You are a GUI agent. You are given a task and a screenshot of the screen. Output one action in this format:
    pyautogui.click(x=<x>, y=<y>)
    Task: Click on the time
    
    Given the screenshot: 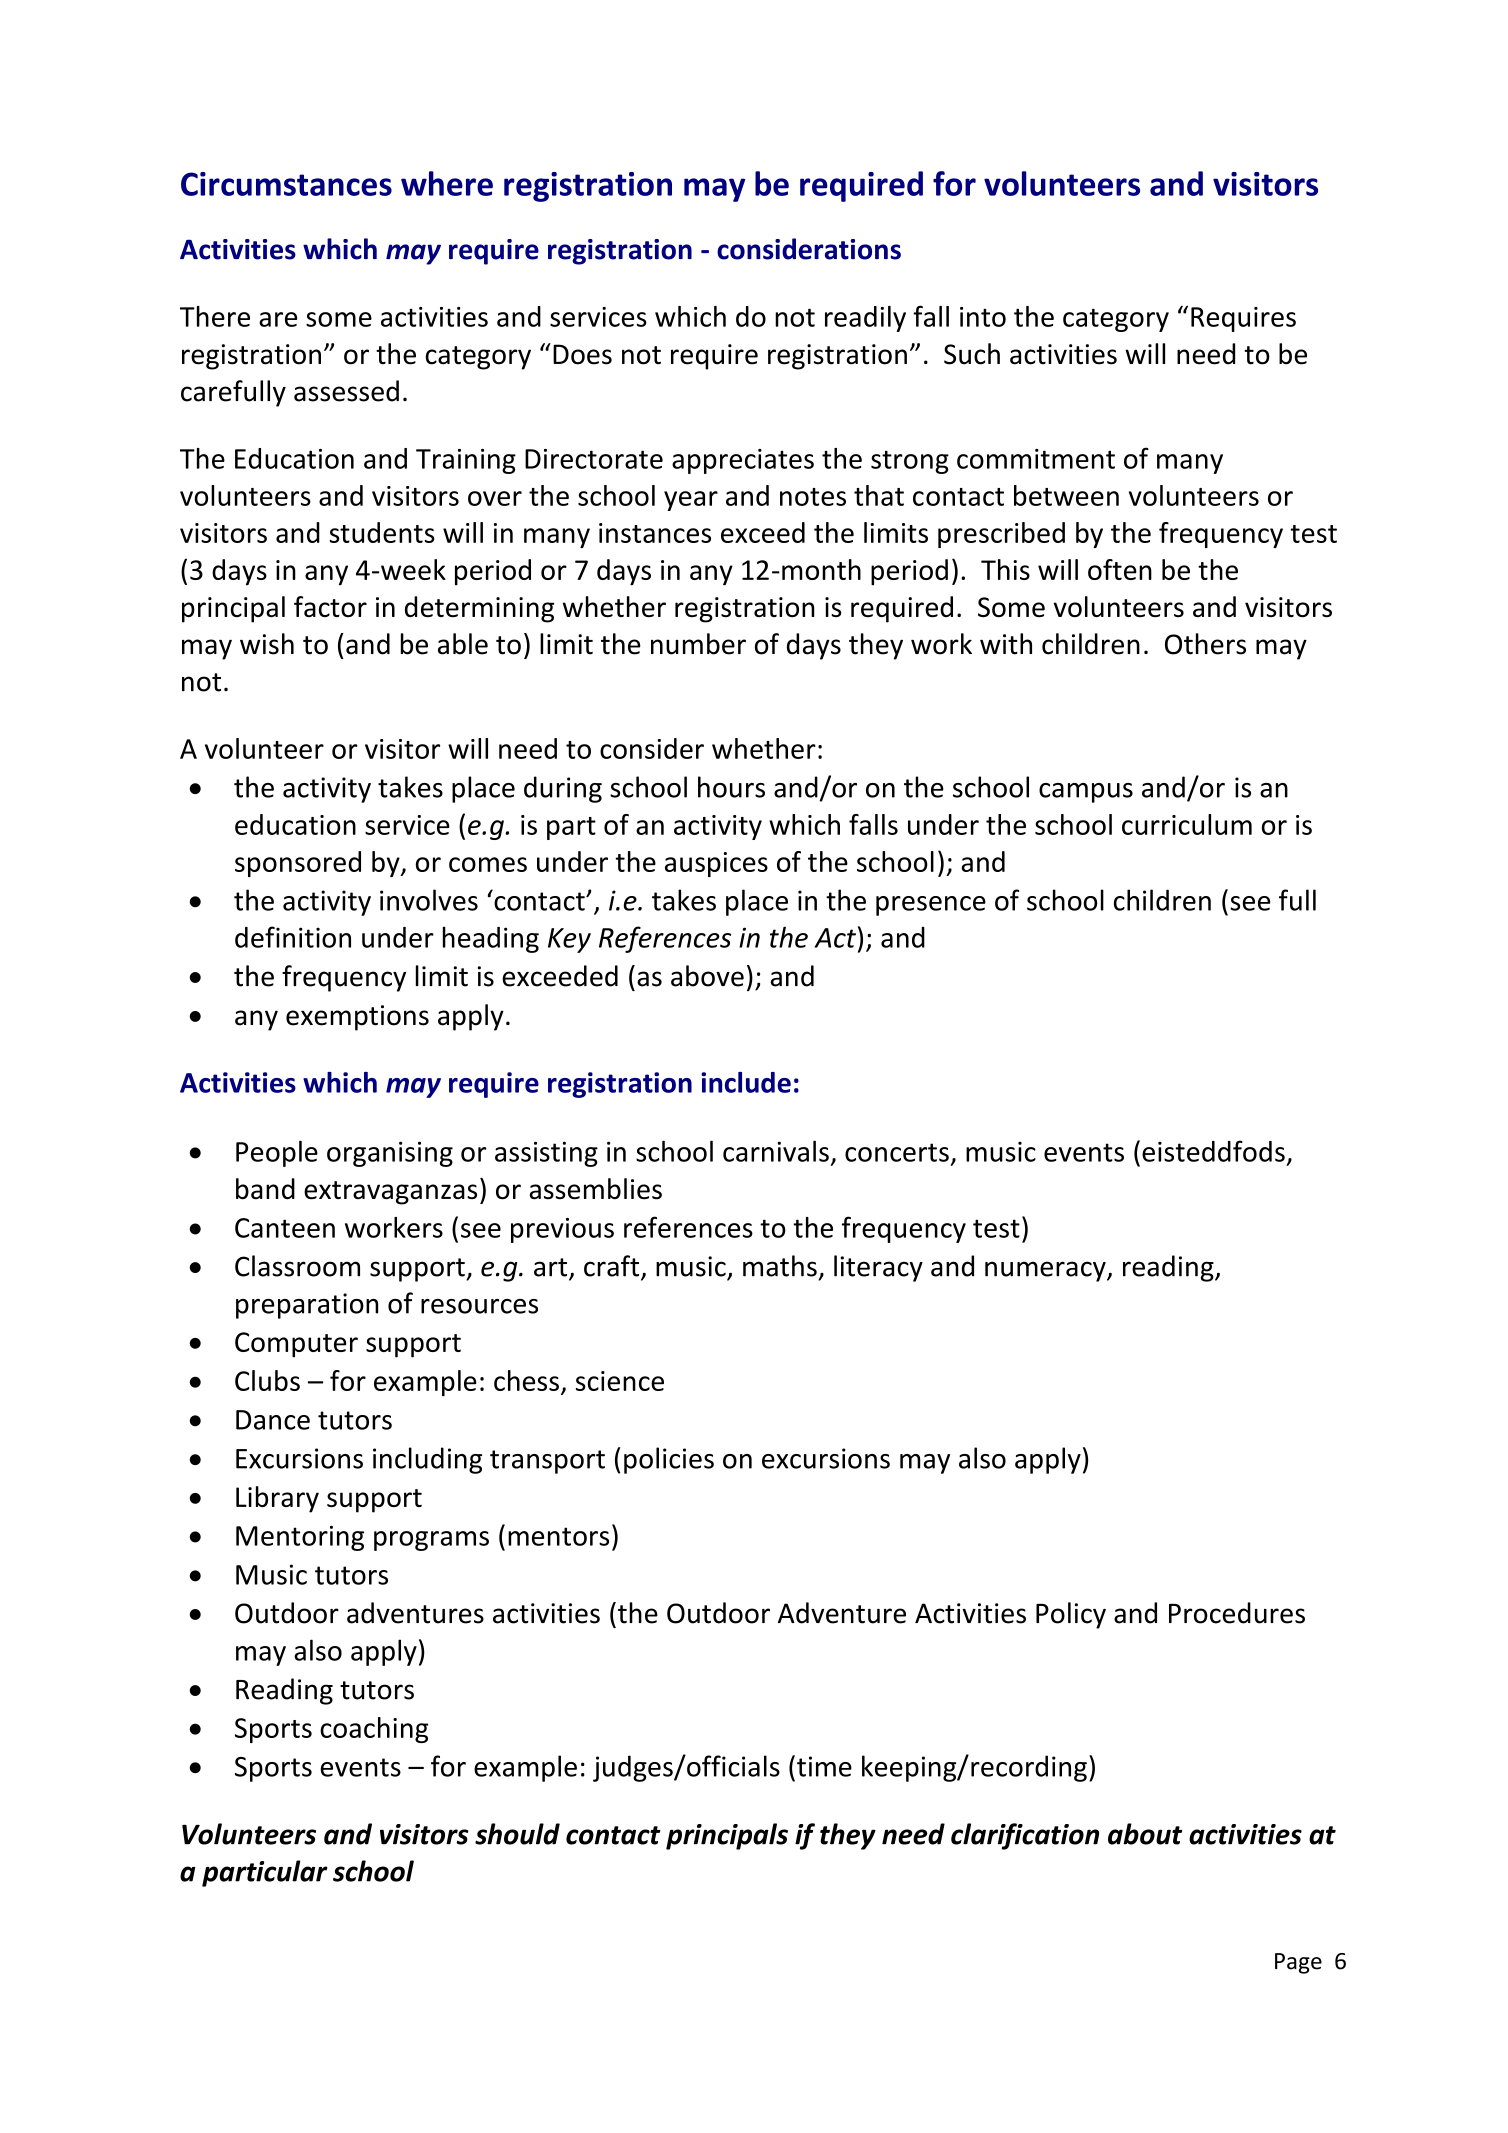 What is the action you would take?
    pyautogui.click(x=824, y=1766)
